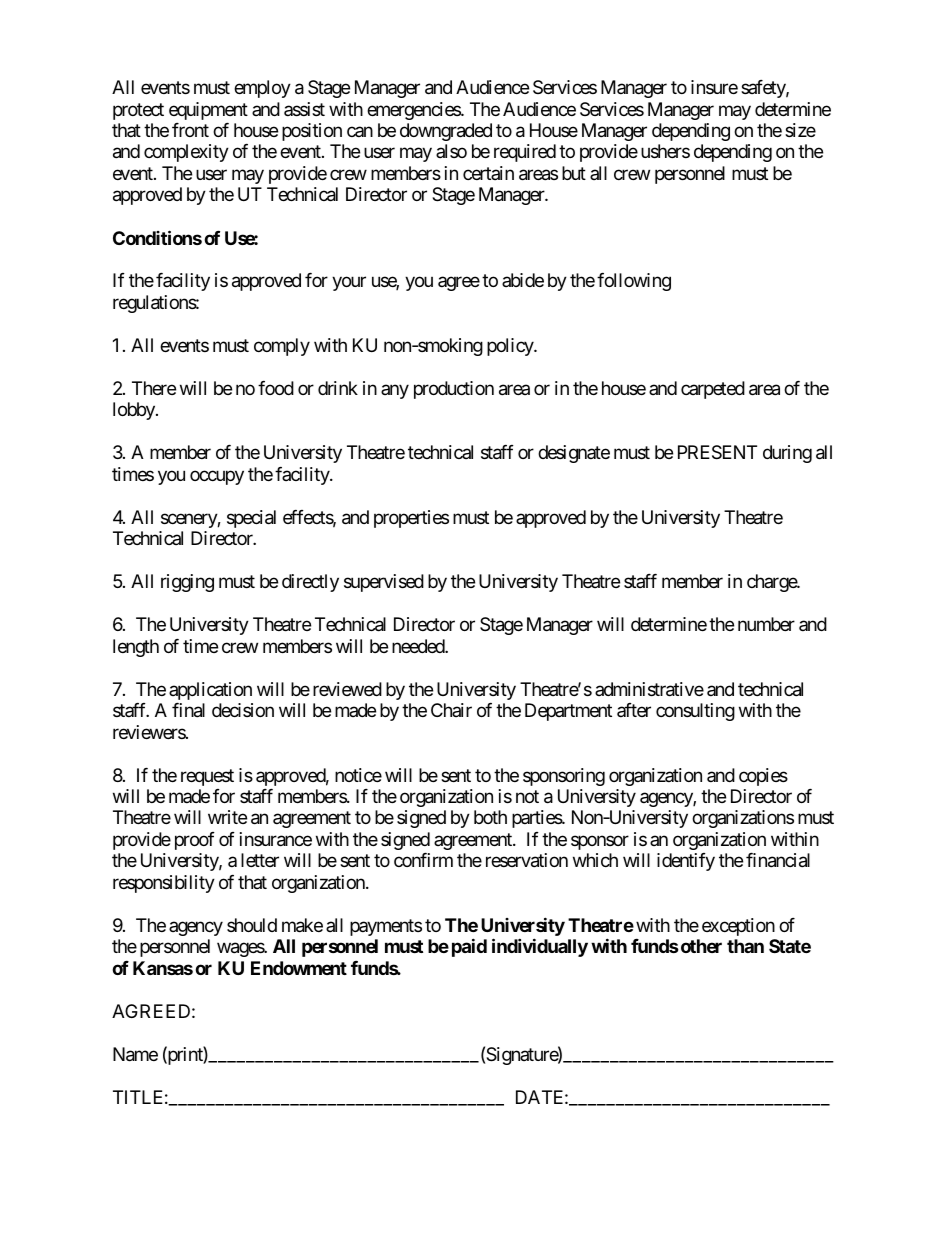 This document has height=1233, width=952. I want to click on write, so click(227, 817).
